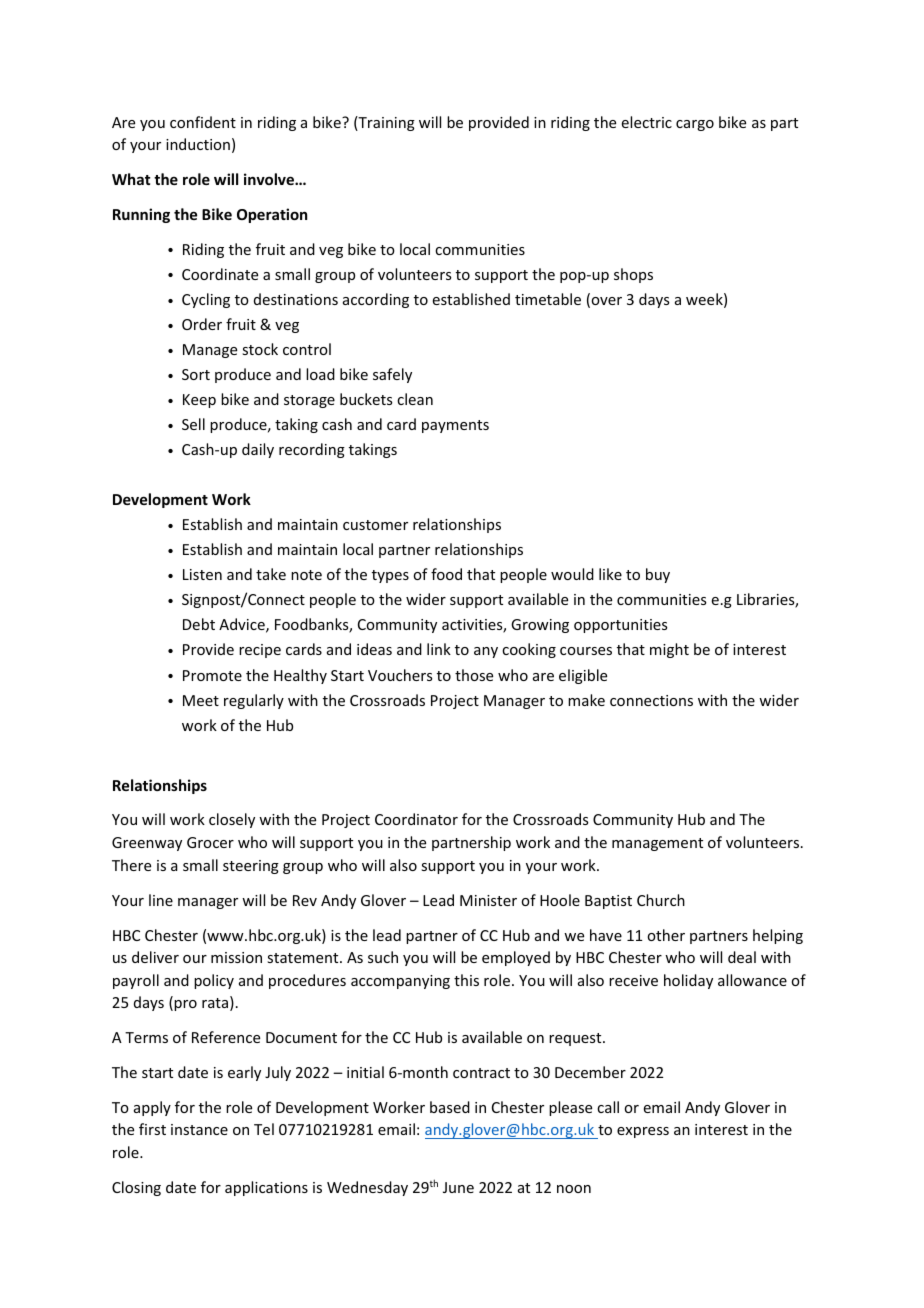 This document has height=1308, width=924. I want to click on according, so click(376, 300).
